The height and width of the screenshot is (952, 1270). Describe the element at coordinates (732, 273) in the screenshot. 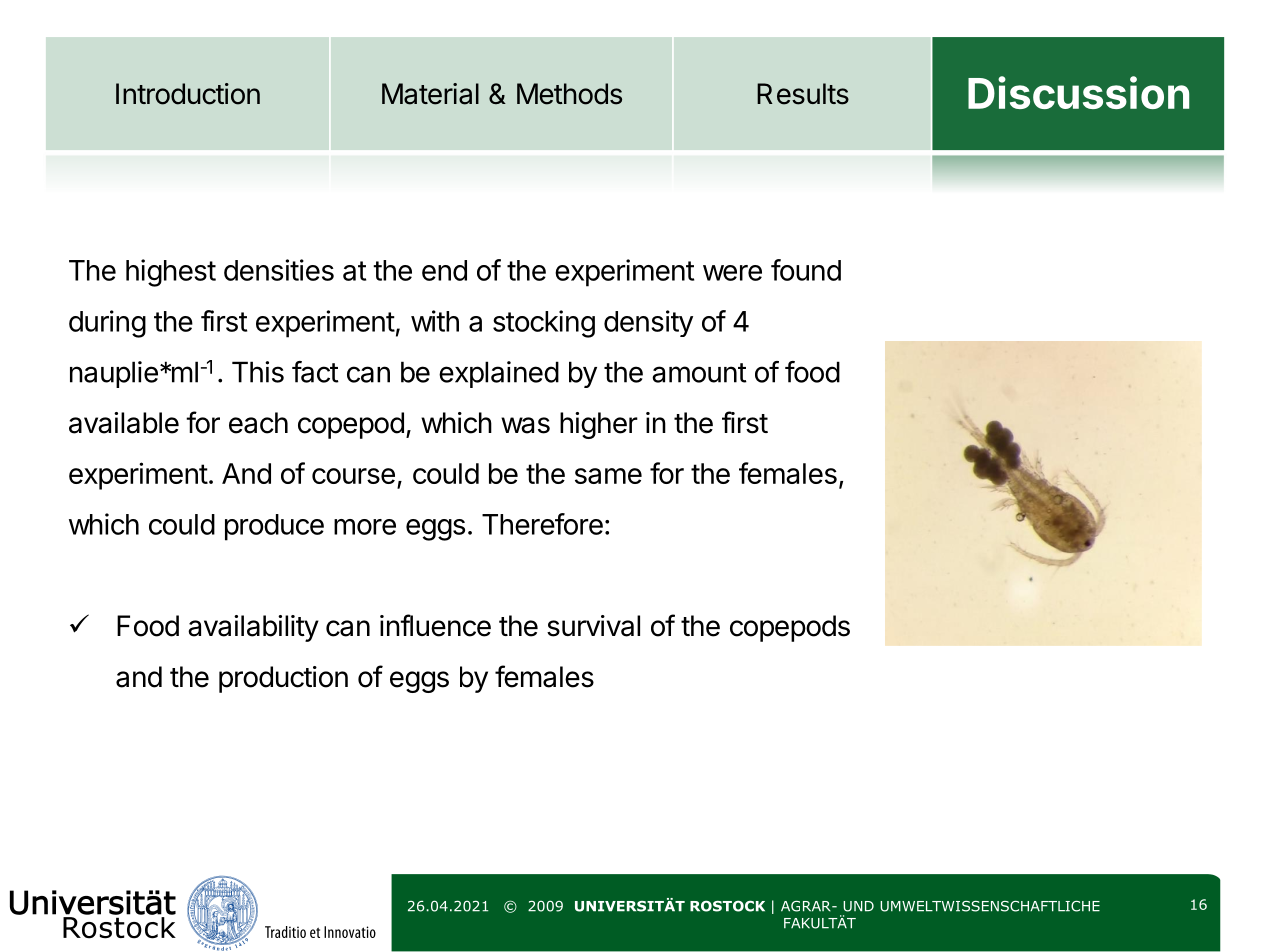

I see `were` at that location.
